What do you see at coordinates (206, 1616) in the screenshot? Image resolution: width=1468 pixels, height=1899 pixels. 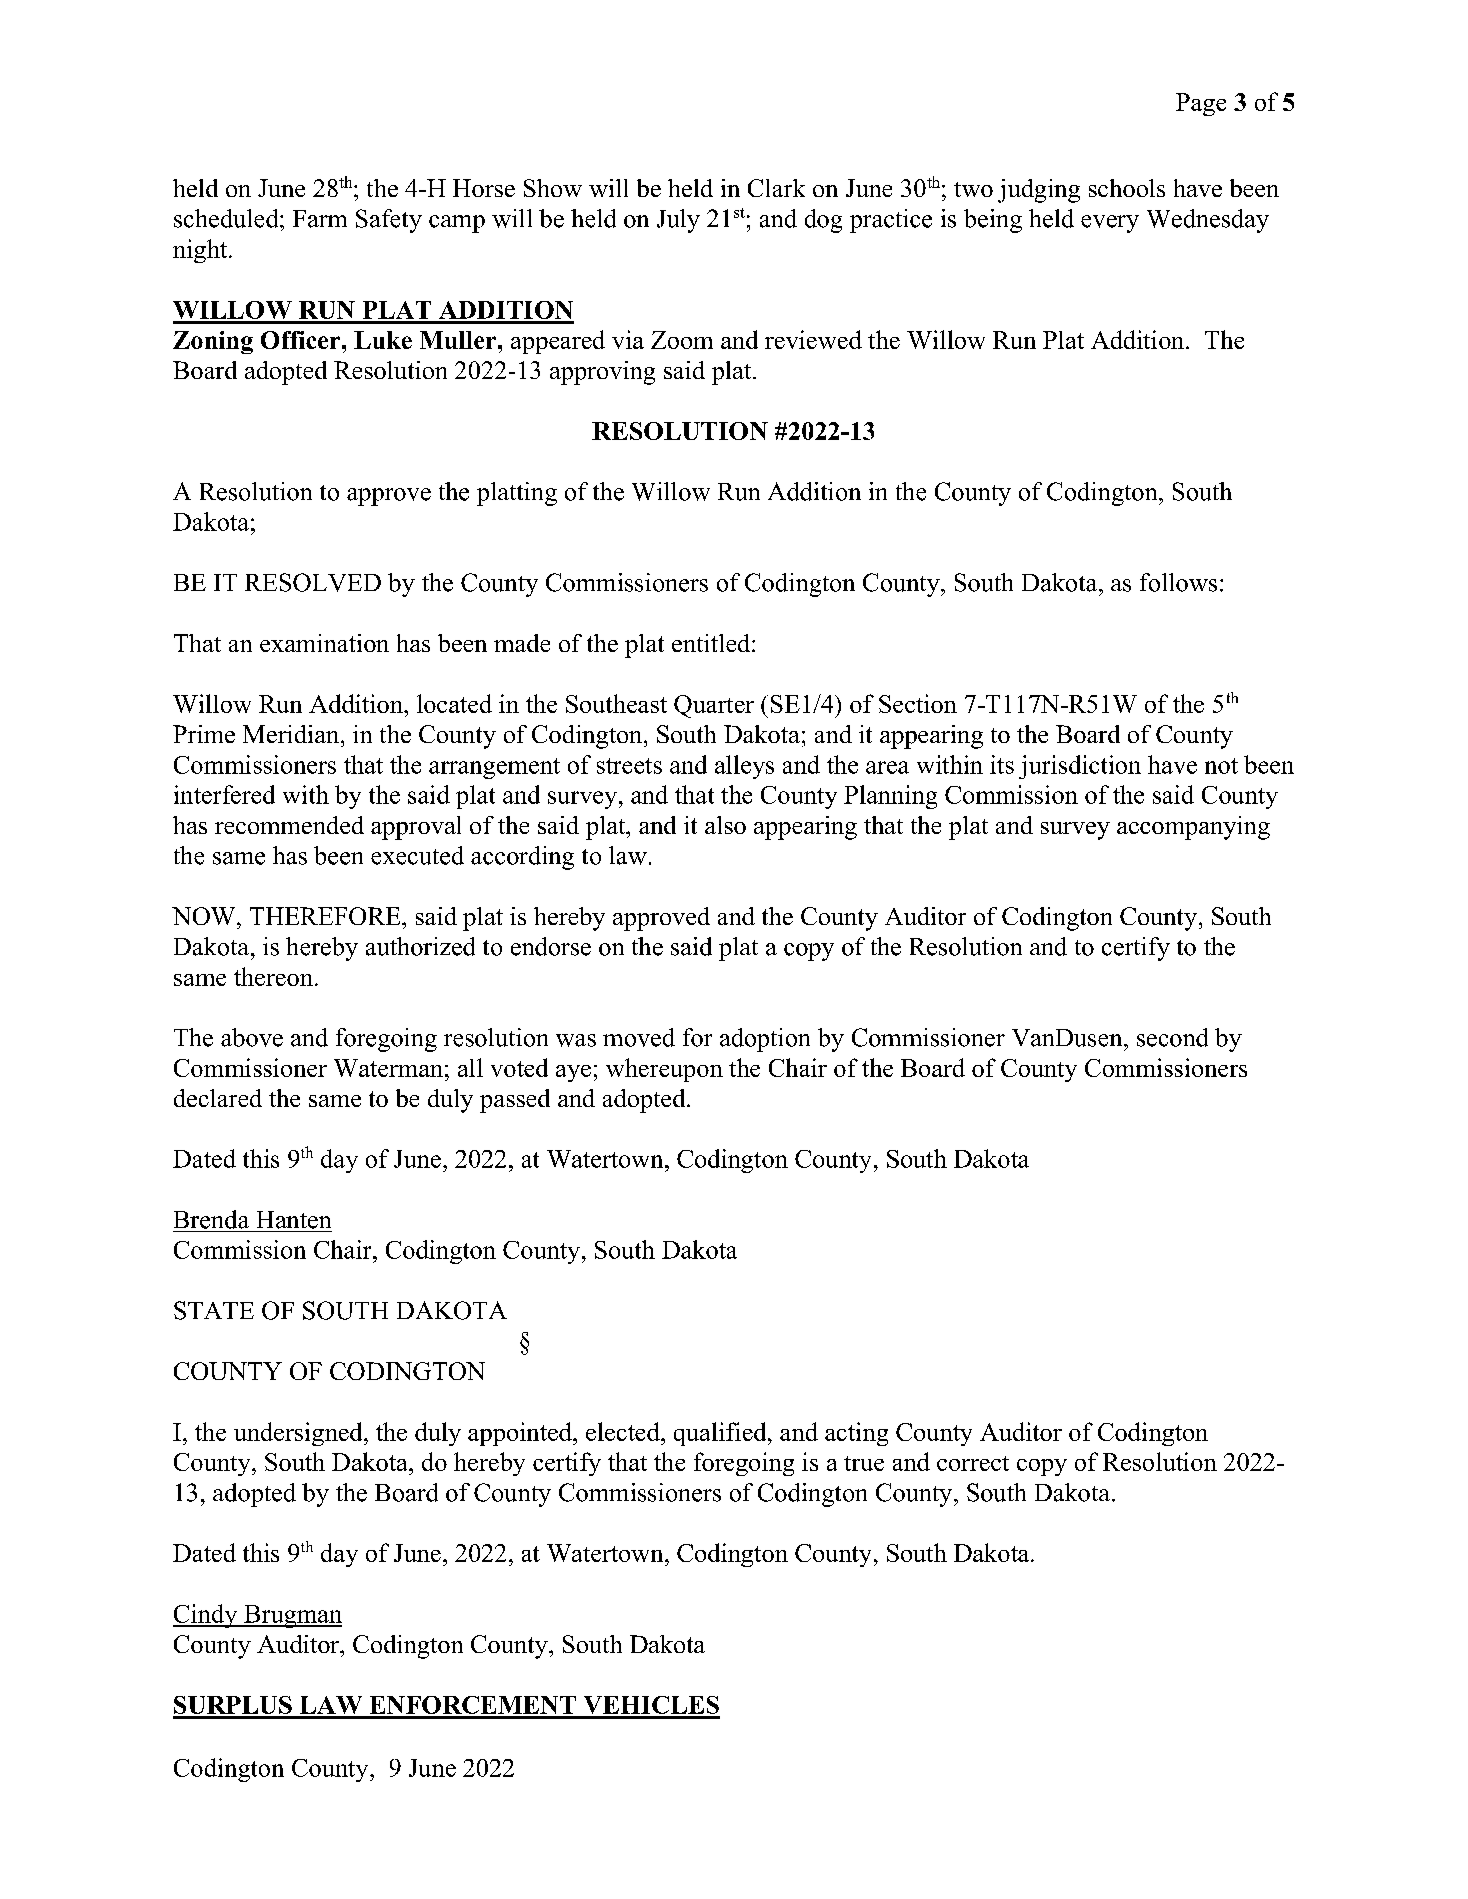 I see `Cindy` at bounding box center [206, 1616].
